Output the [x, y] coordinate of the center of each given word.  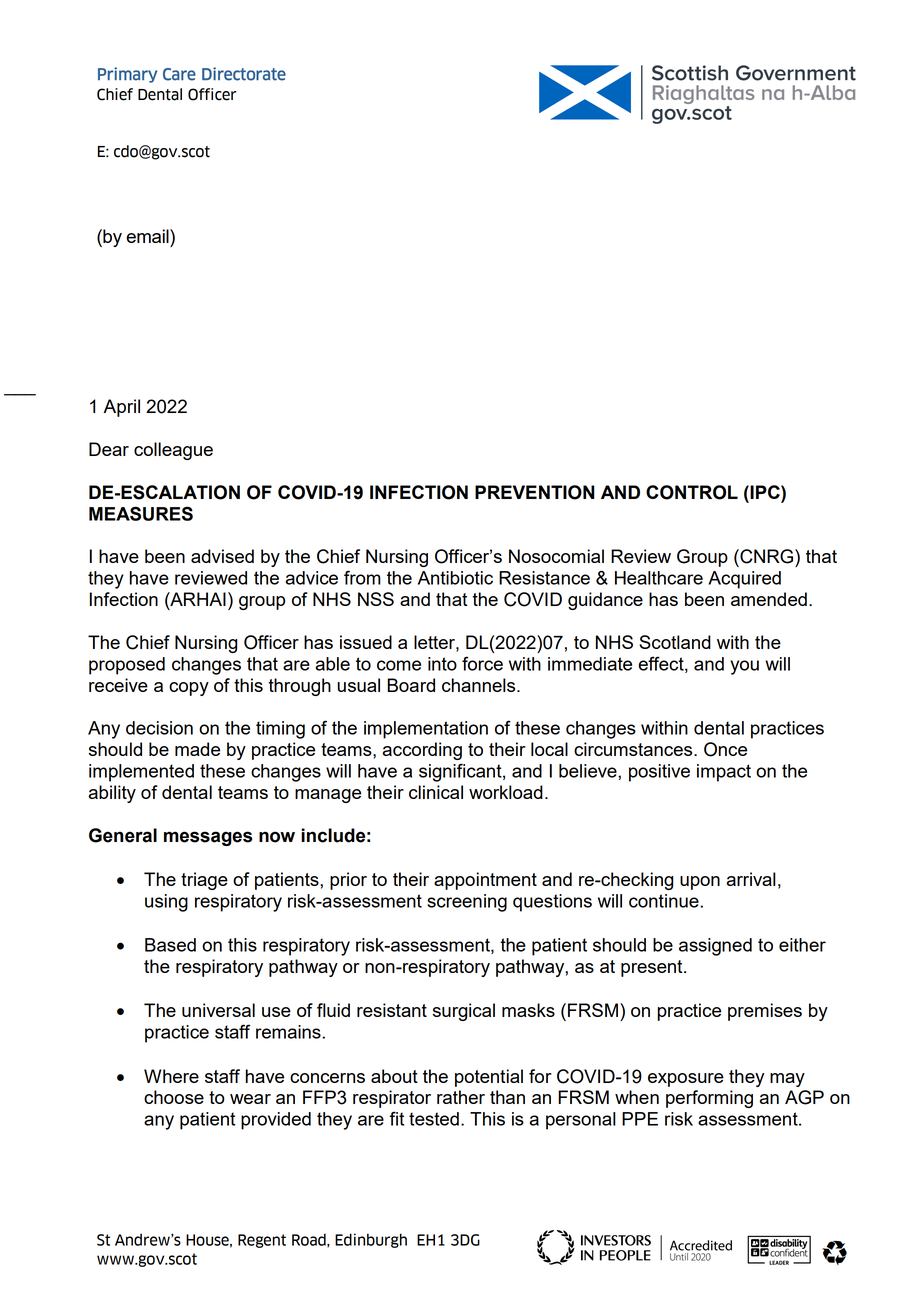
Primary [127, 75]
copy [189, 689]
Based [170, 945]
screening [467, 903]
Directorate [244, 74]
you [744, 667]
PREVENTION [535, 492]
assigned [715, 947]
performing [709, 1099]
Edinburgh [371, 1240]
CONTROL [692, 492]
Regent [262, 1241]
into [442, 664]
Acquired [744, 580]
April [121, 408]
